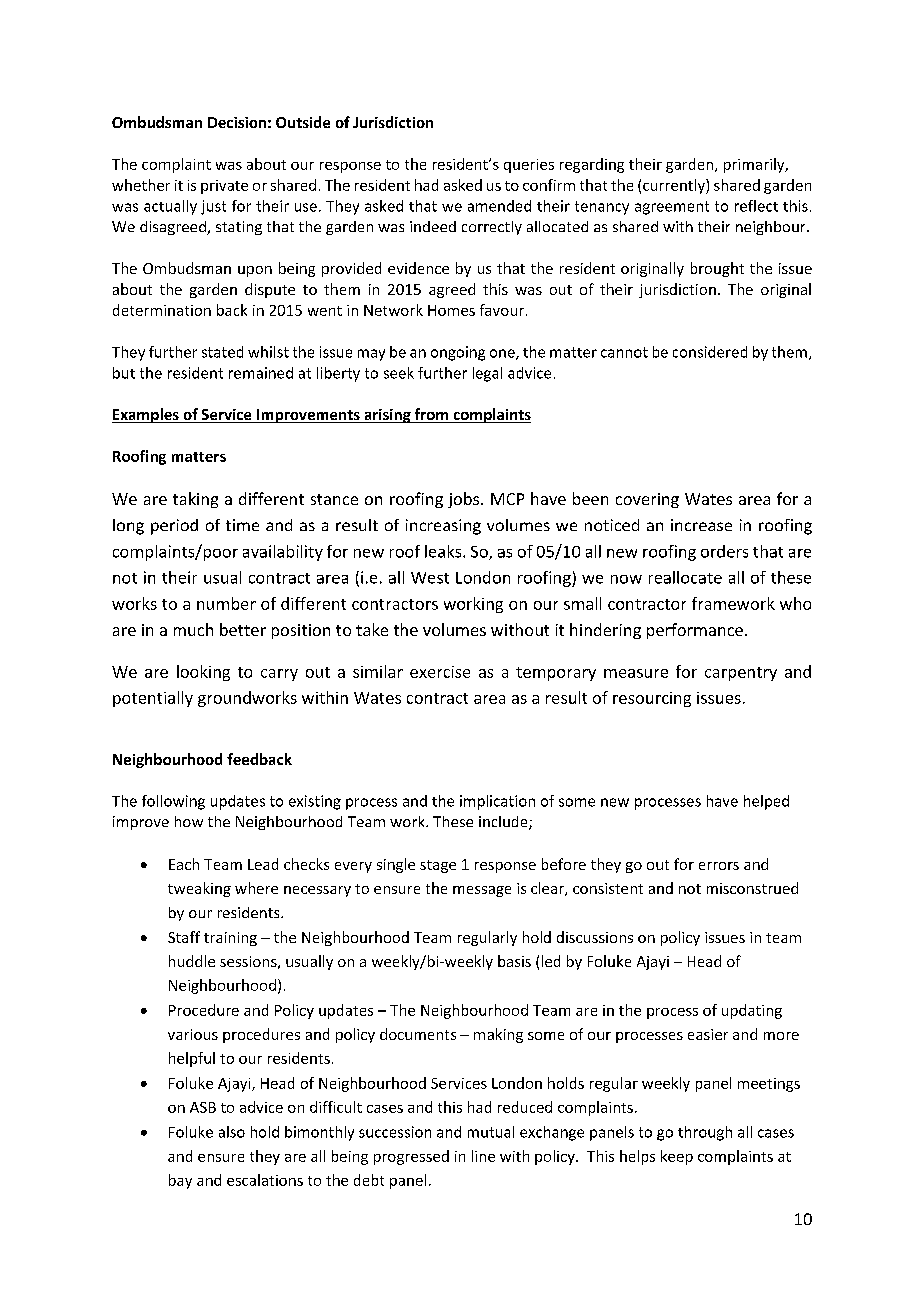 The image size is (924, 1308). Describe the element at coordinates (203, 673) in the image. I see `looking` at that location.
